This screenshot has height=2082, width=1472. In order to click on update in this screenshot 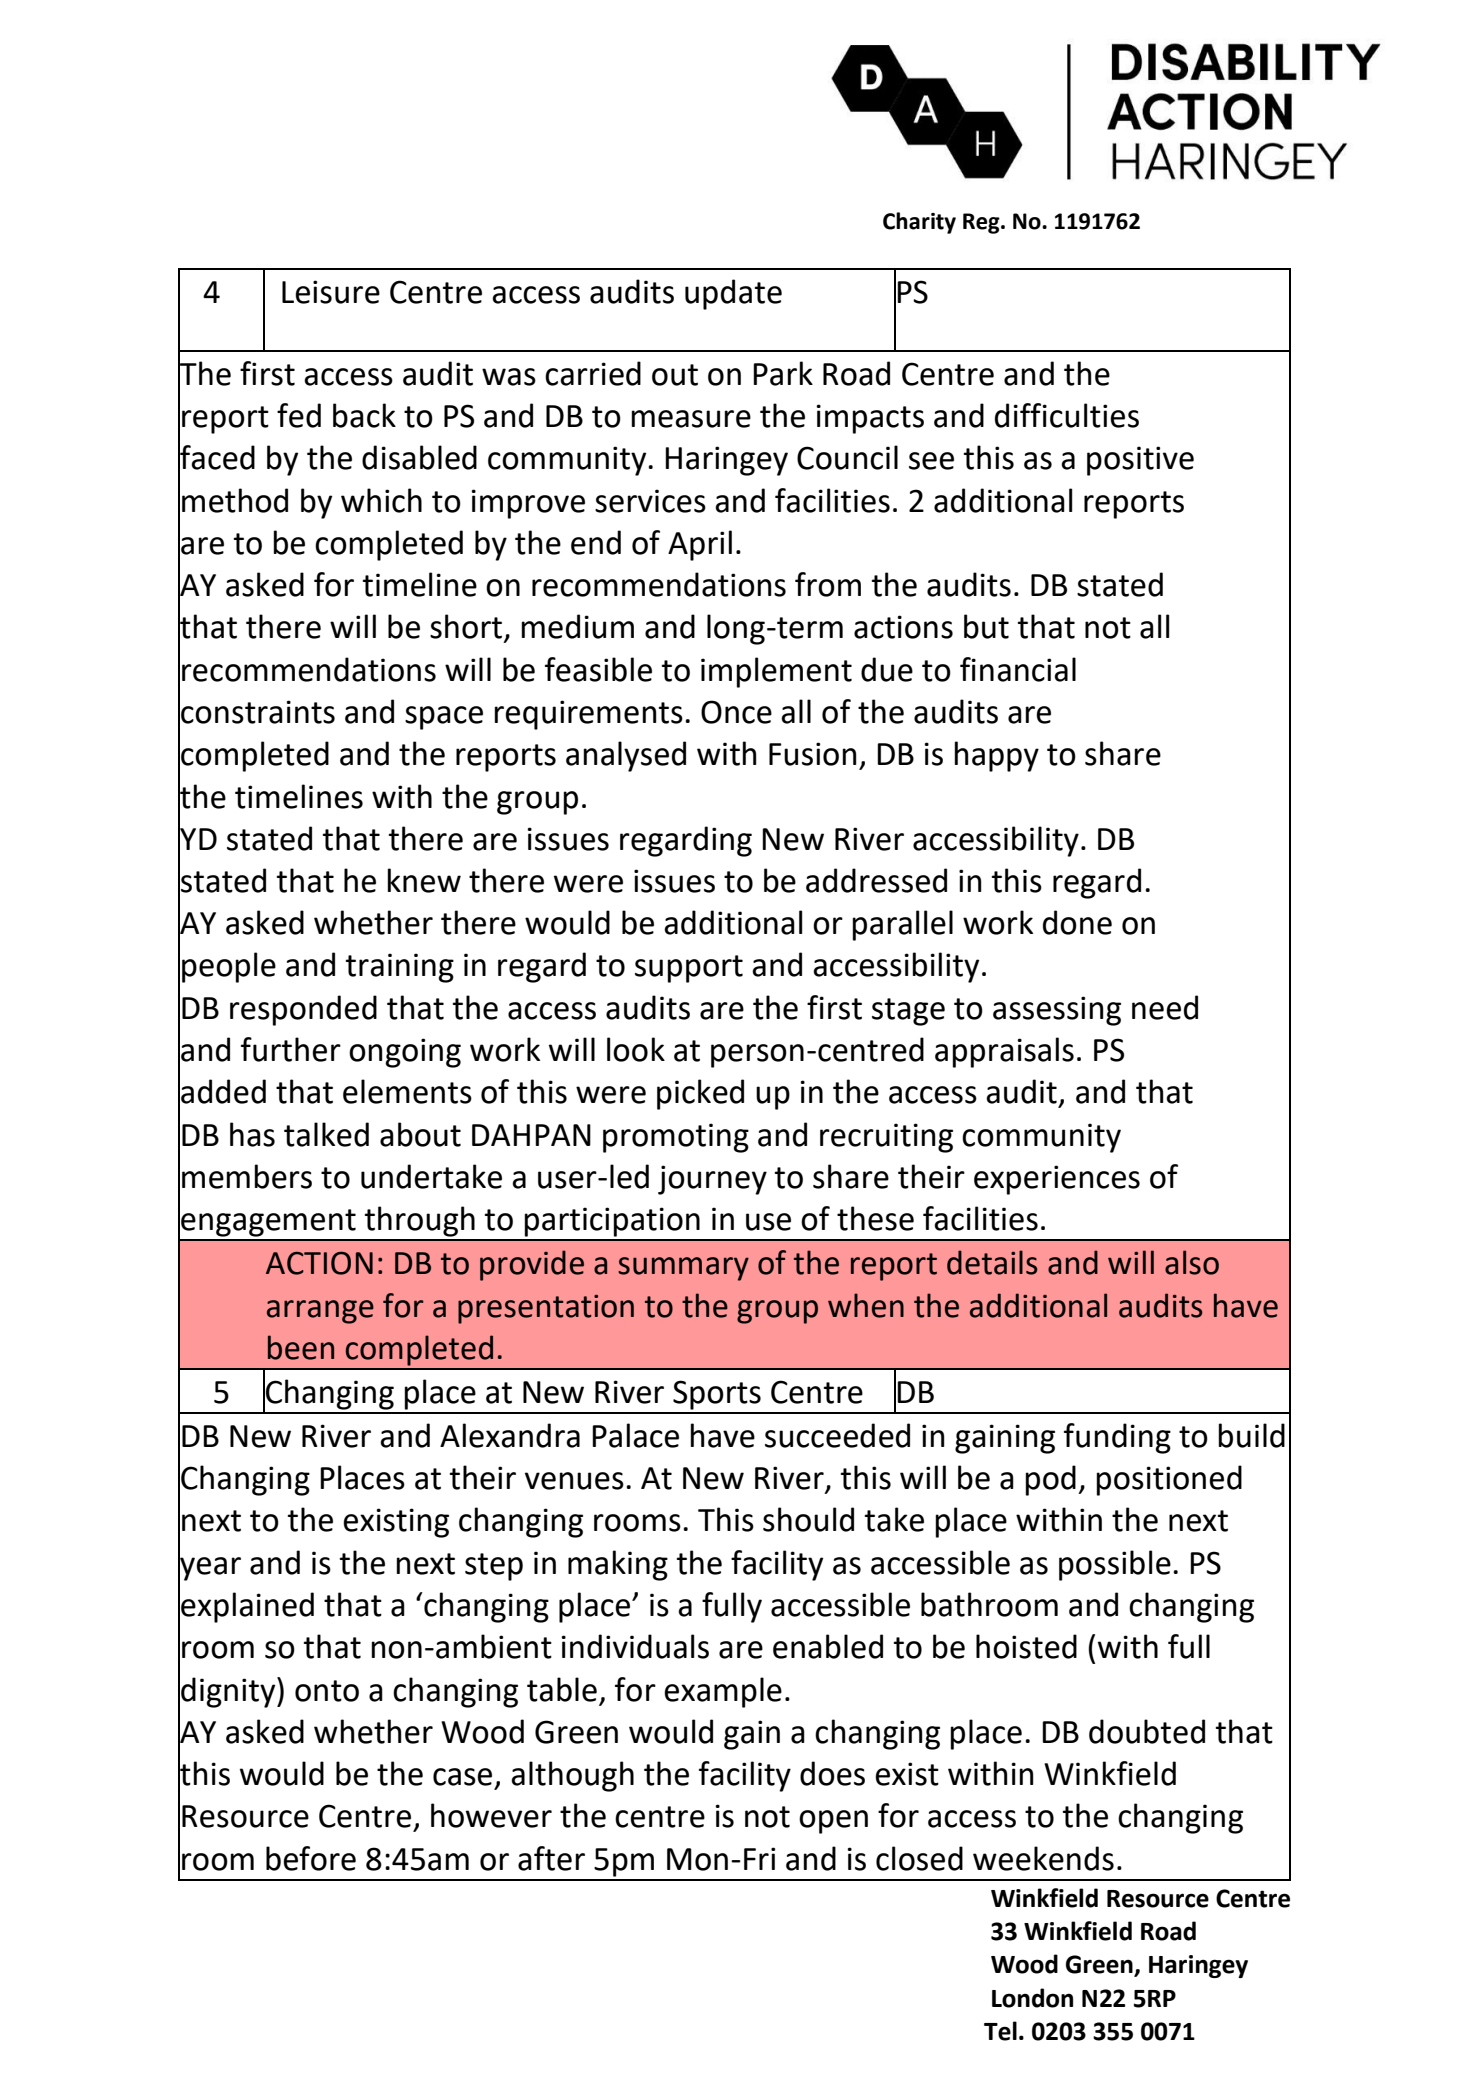, I will do `click(733, 294)`.
